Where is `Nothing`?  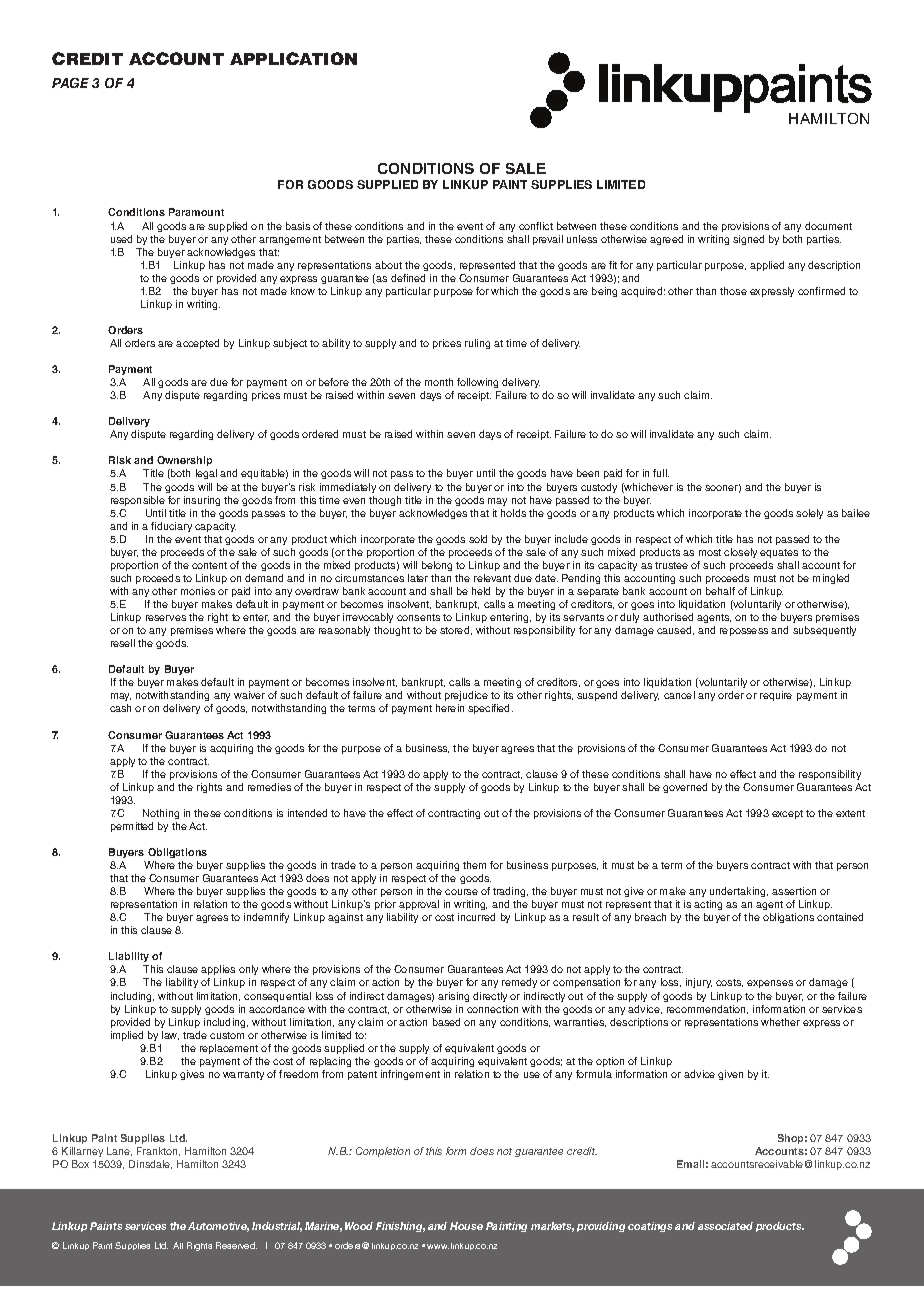 Nothing is located at coordinates (161, 814).
